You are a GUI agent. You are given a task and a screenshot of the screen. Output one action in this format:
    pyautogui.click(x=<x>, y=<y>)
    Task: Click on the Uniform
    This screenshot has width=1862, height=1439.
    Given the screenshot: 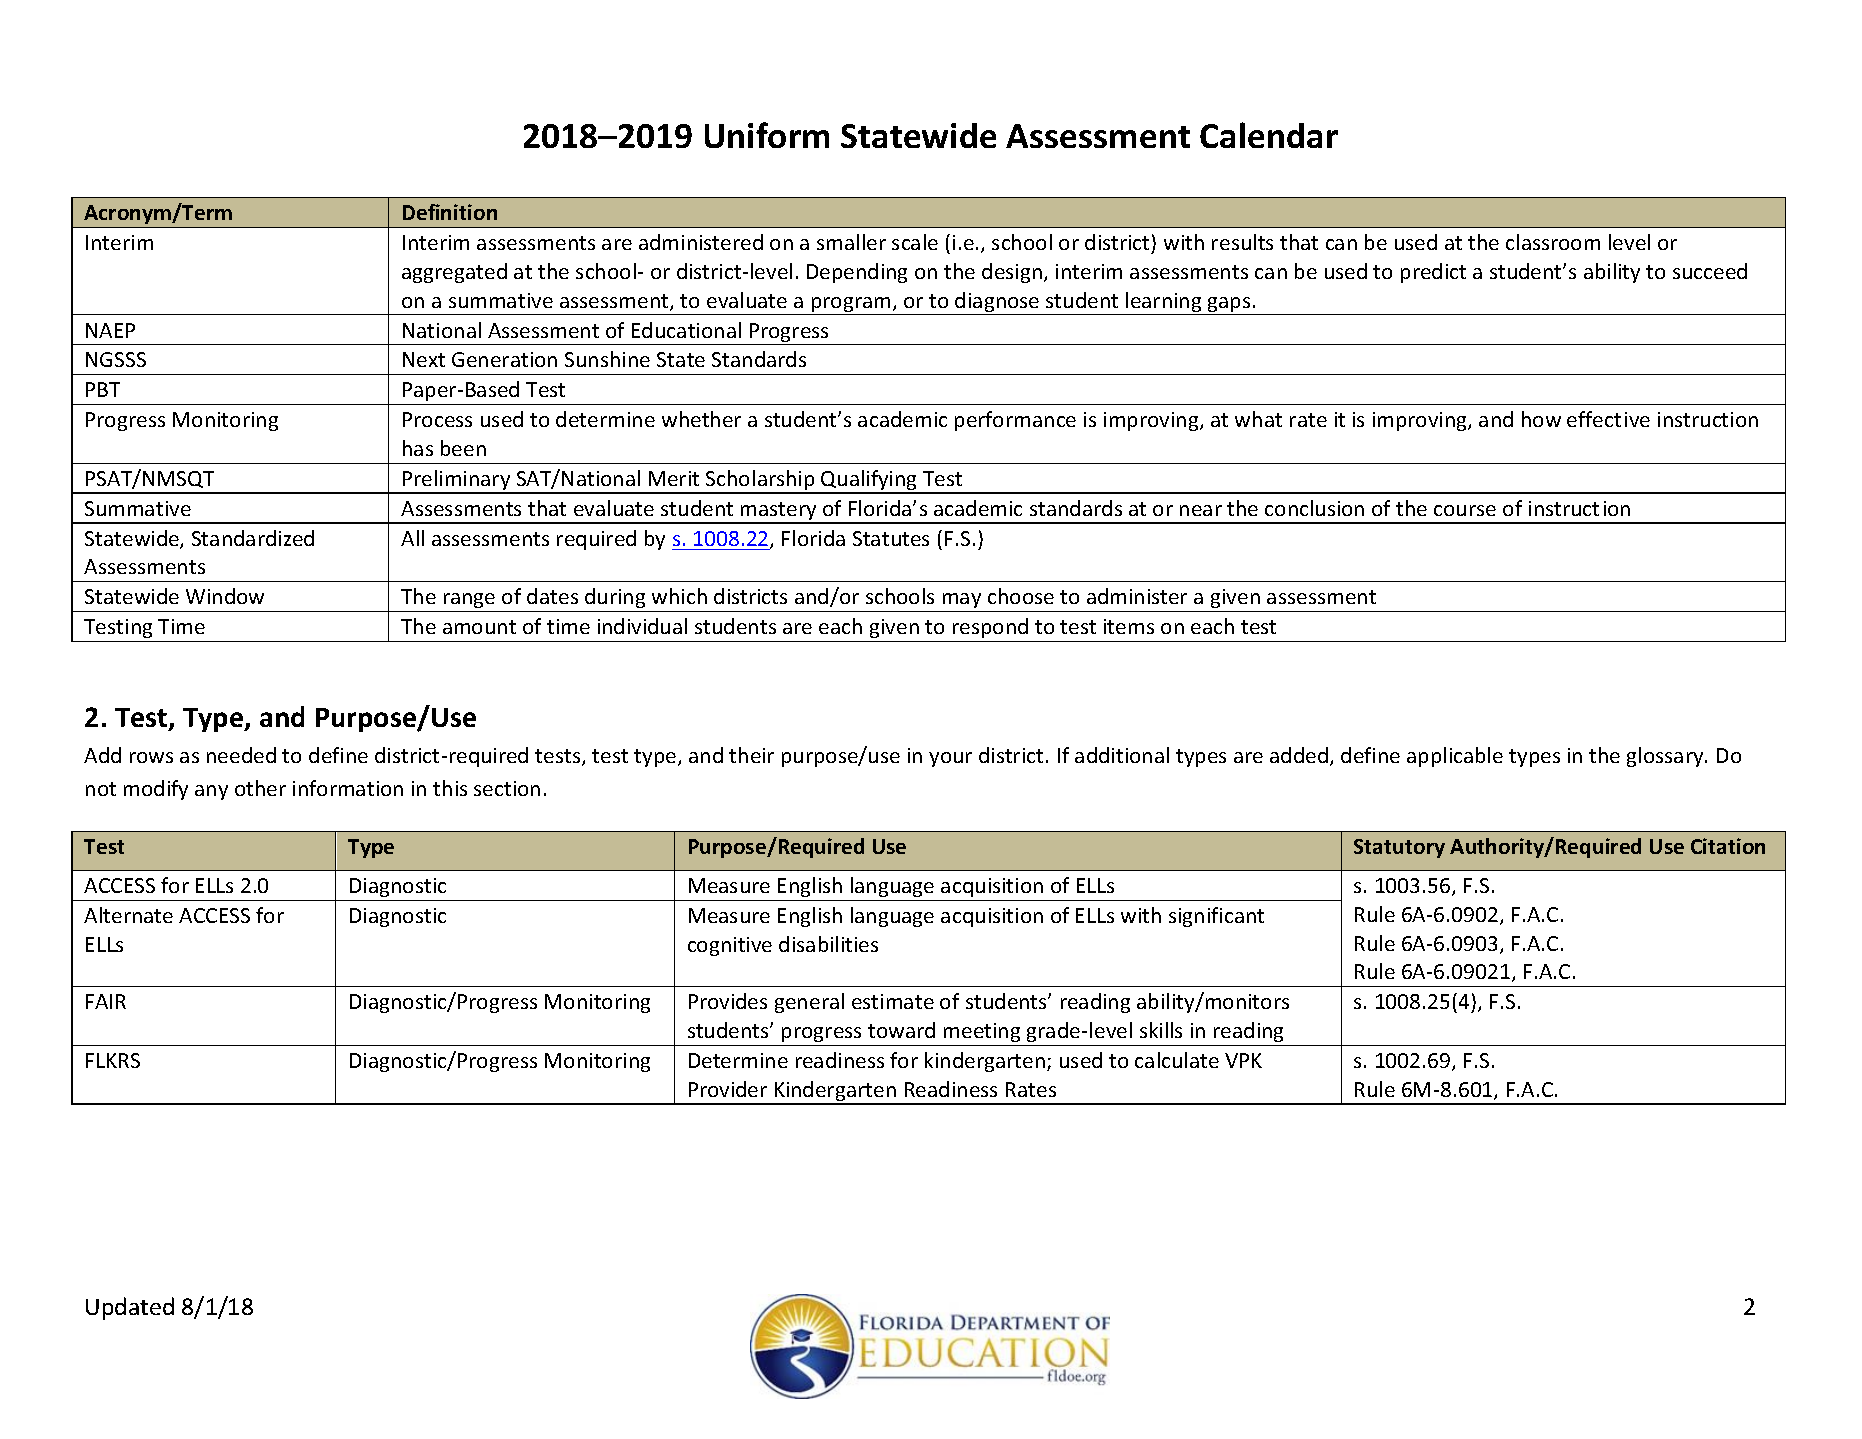 What is the action you would take?
    pyautogui.click(x=767, y=135)
